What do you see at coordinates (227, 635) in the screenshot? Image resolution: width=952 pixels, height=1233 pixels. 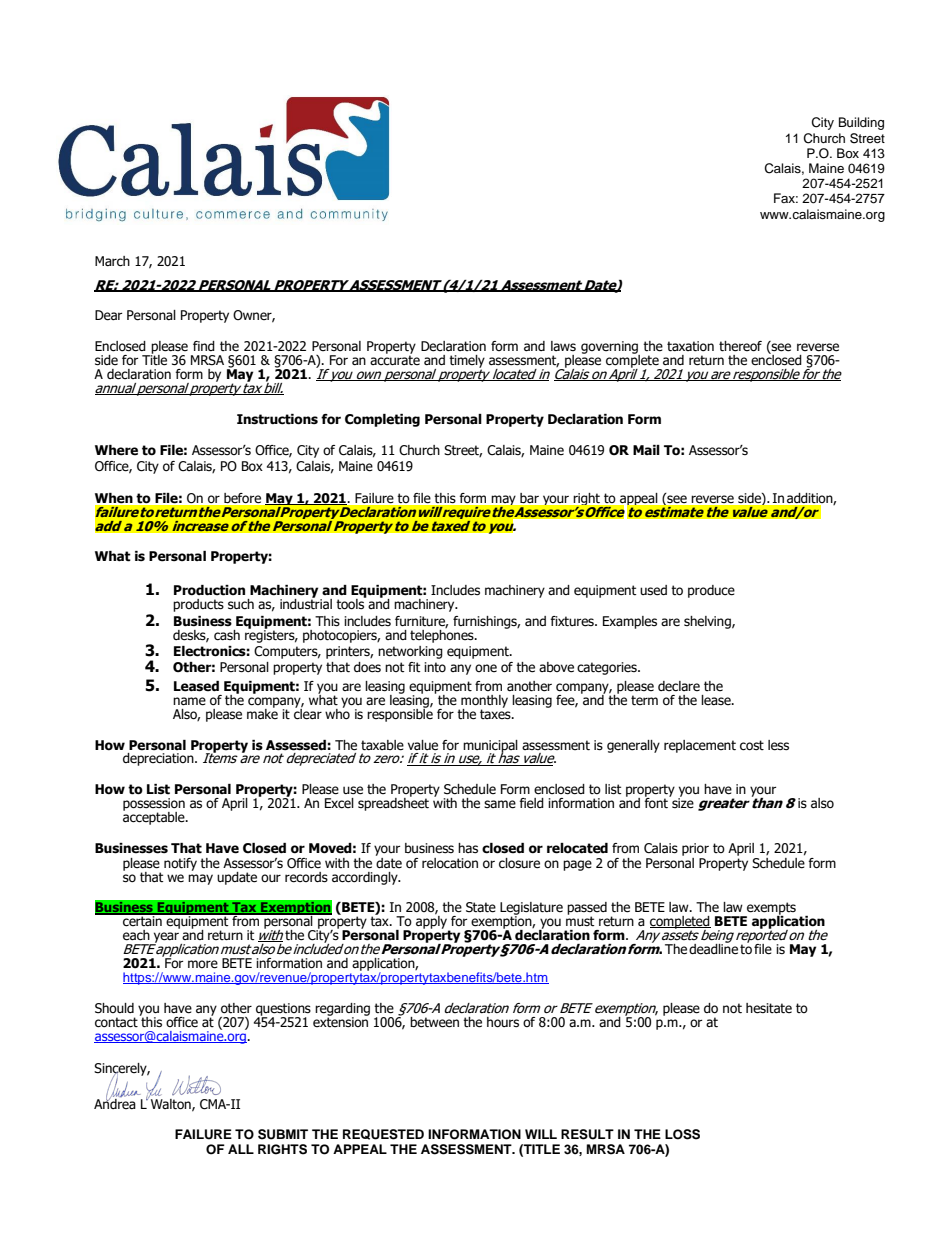 I see `cash` at bounding box center [227, 635].
